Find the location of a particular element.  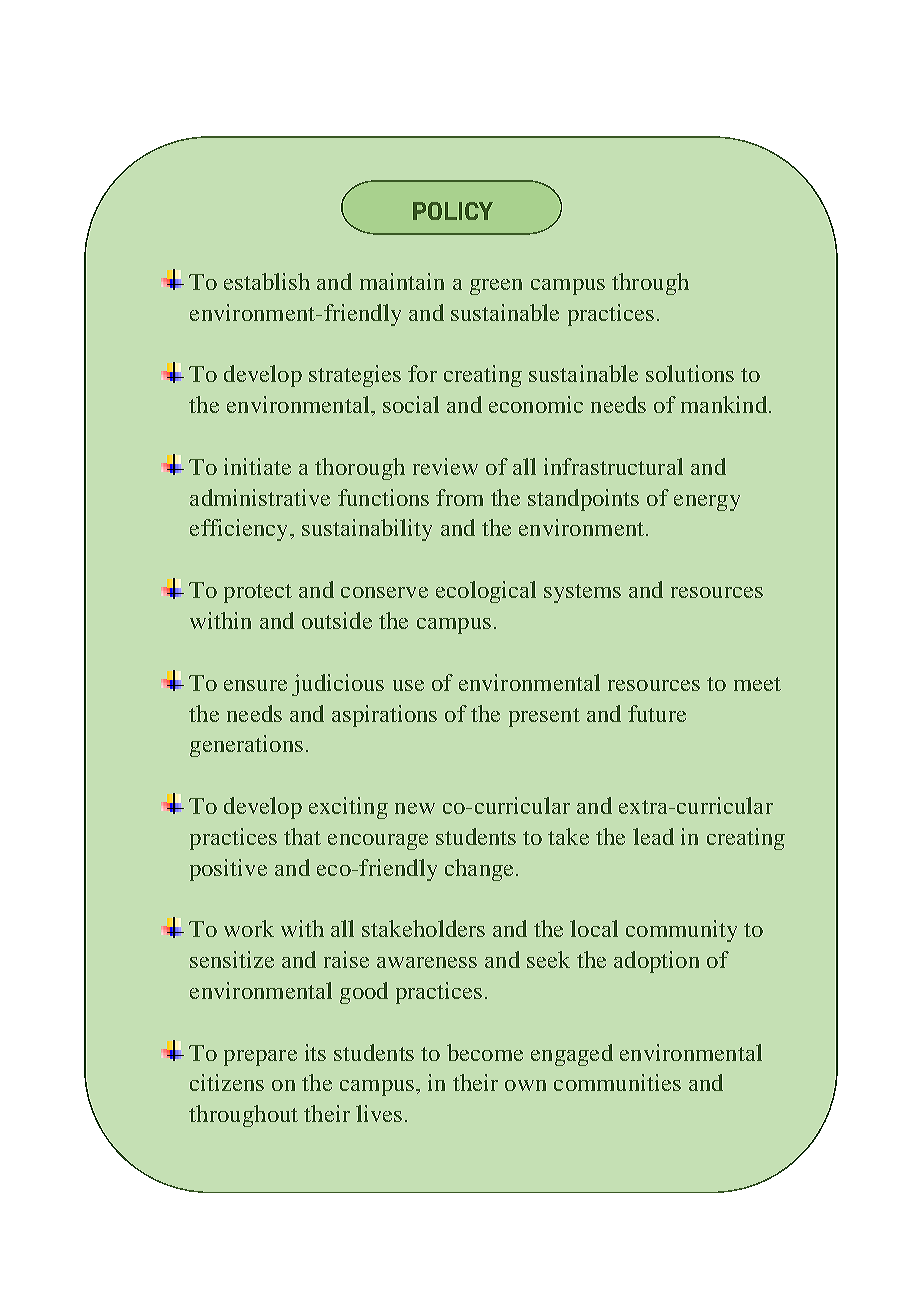

communities is located at coordinates (617, 1082).
